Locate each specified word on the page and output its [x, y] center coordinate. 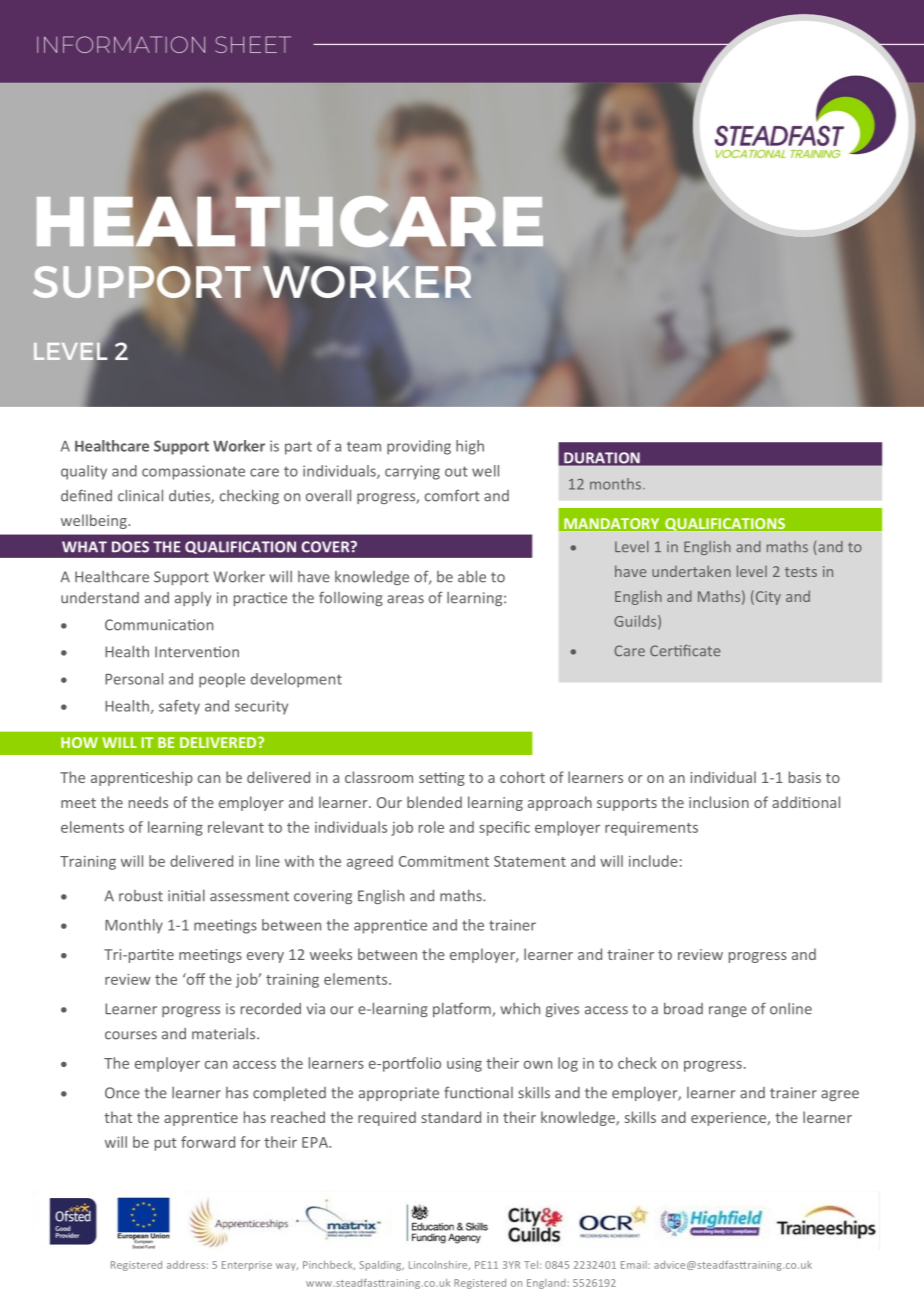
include [653, 861]
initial [186, 896]
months [615, 484]
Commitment [444, 861]
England [546, 1284]
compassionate [193, 472]
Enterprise [247, 1266]
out [456, 471]
